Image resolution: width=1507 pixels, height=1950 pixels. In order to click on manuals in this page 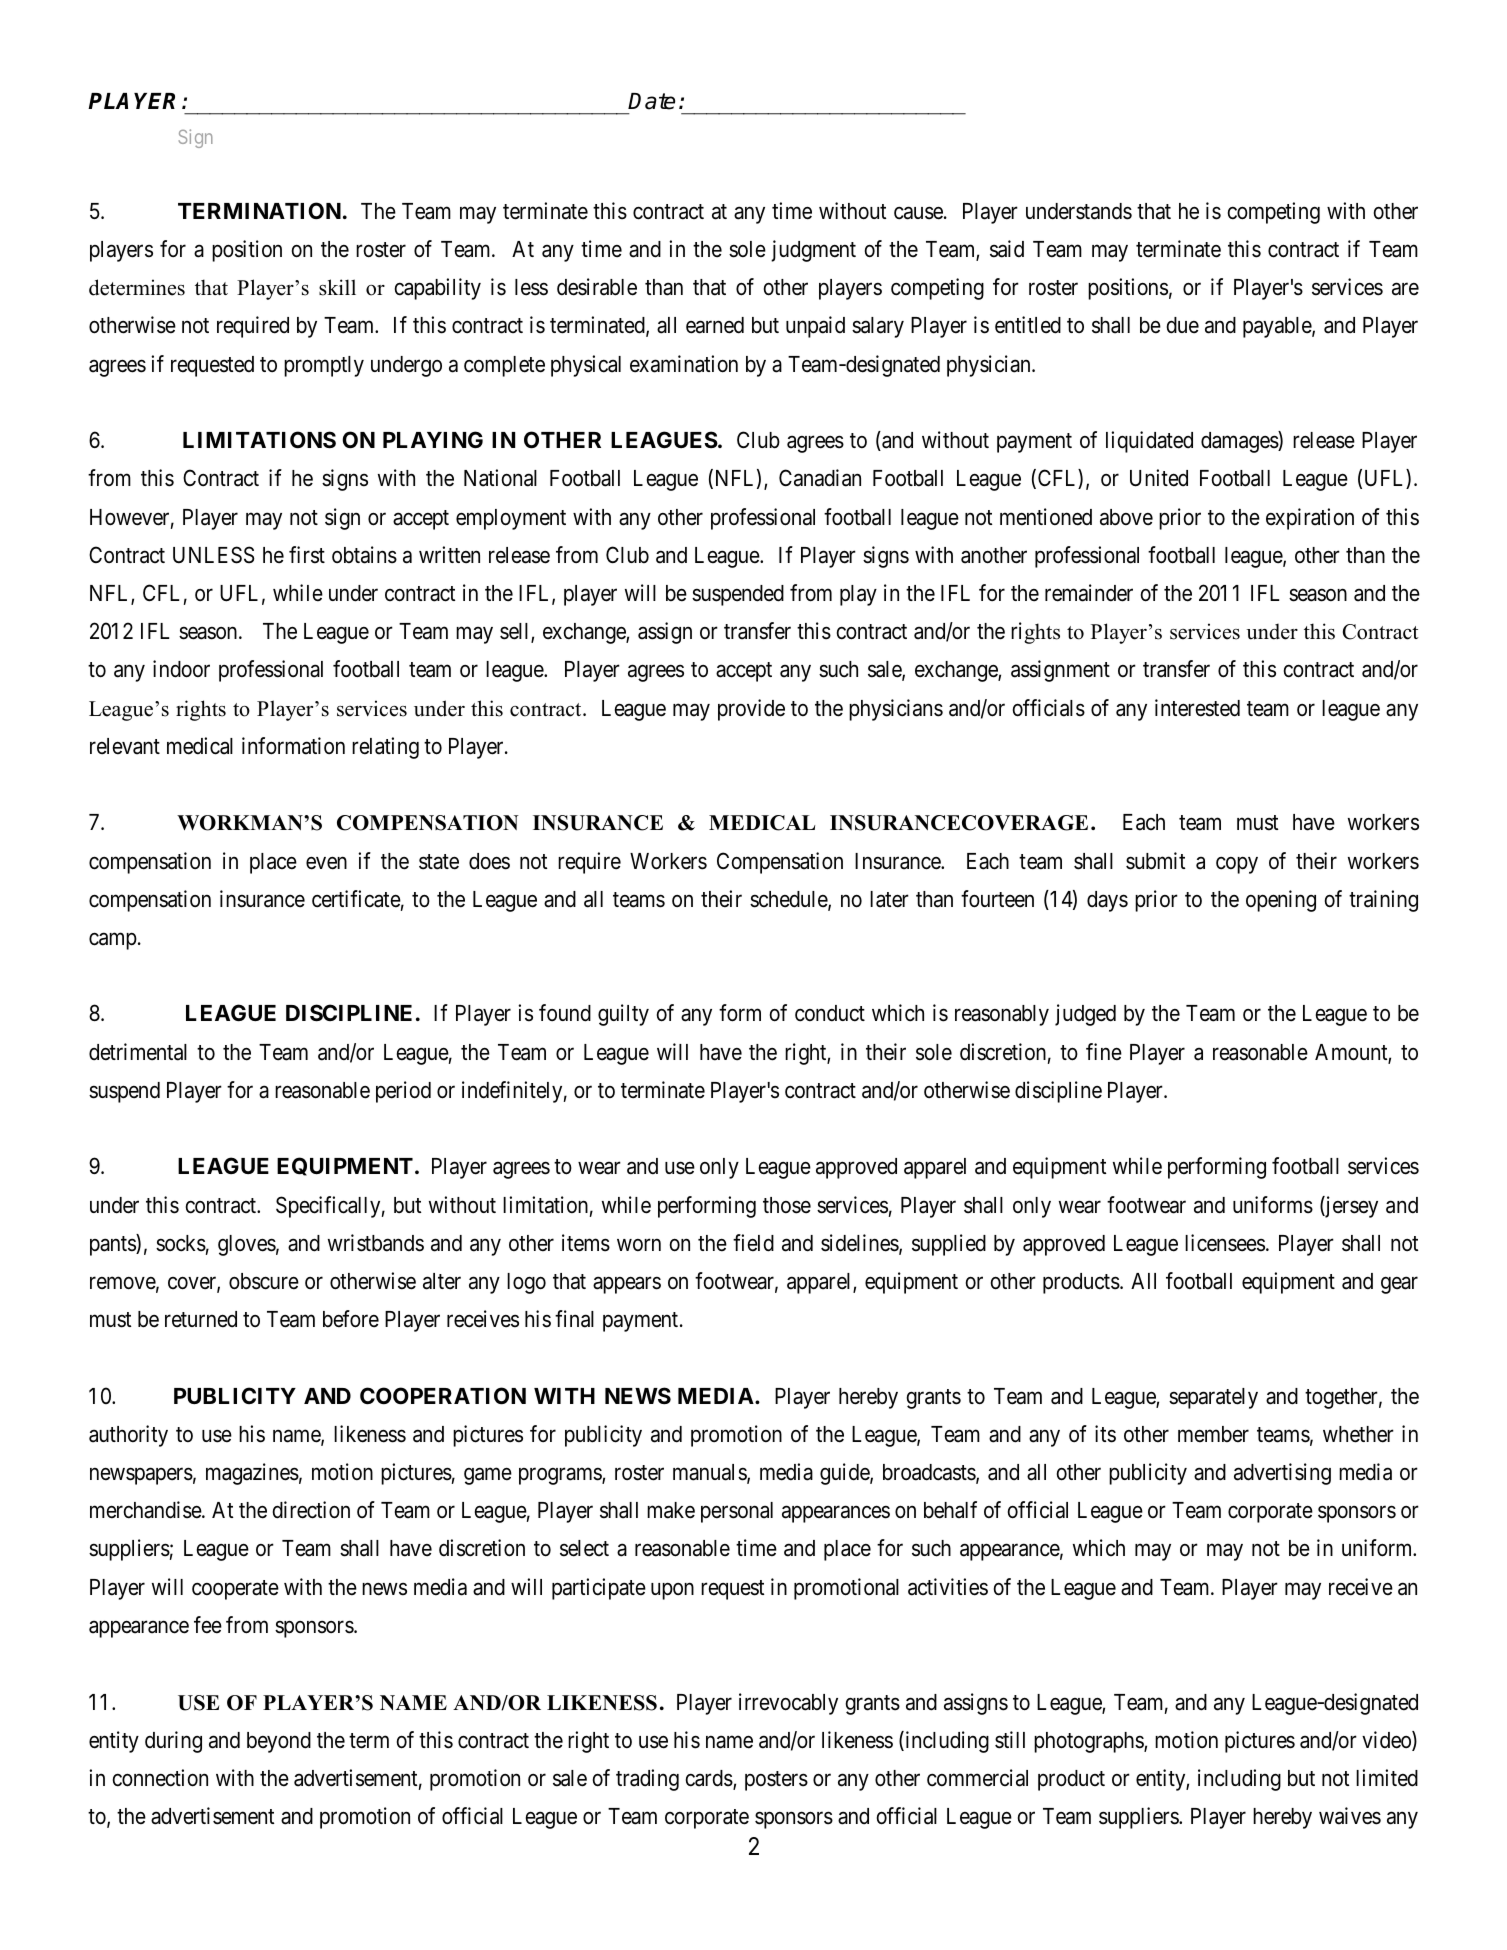, I will do `click(710, 1473)`.
